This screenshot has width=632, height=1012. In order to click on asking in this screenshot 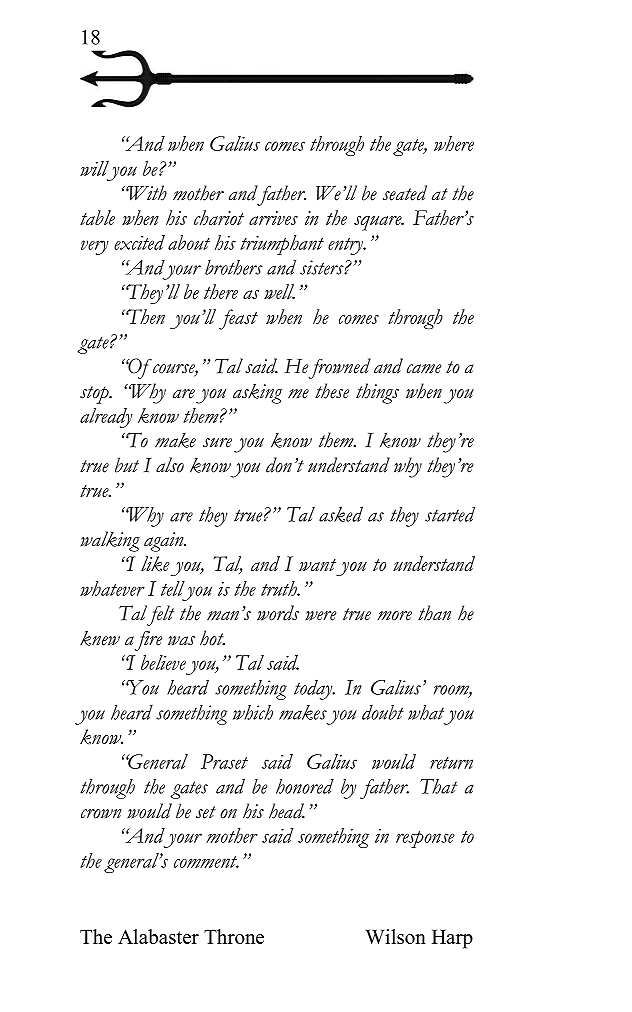, I will do `click(257, 393)`.
